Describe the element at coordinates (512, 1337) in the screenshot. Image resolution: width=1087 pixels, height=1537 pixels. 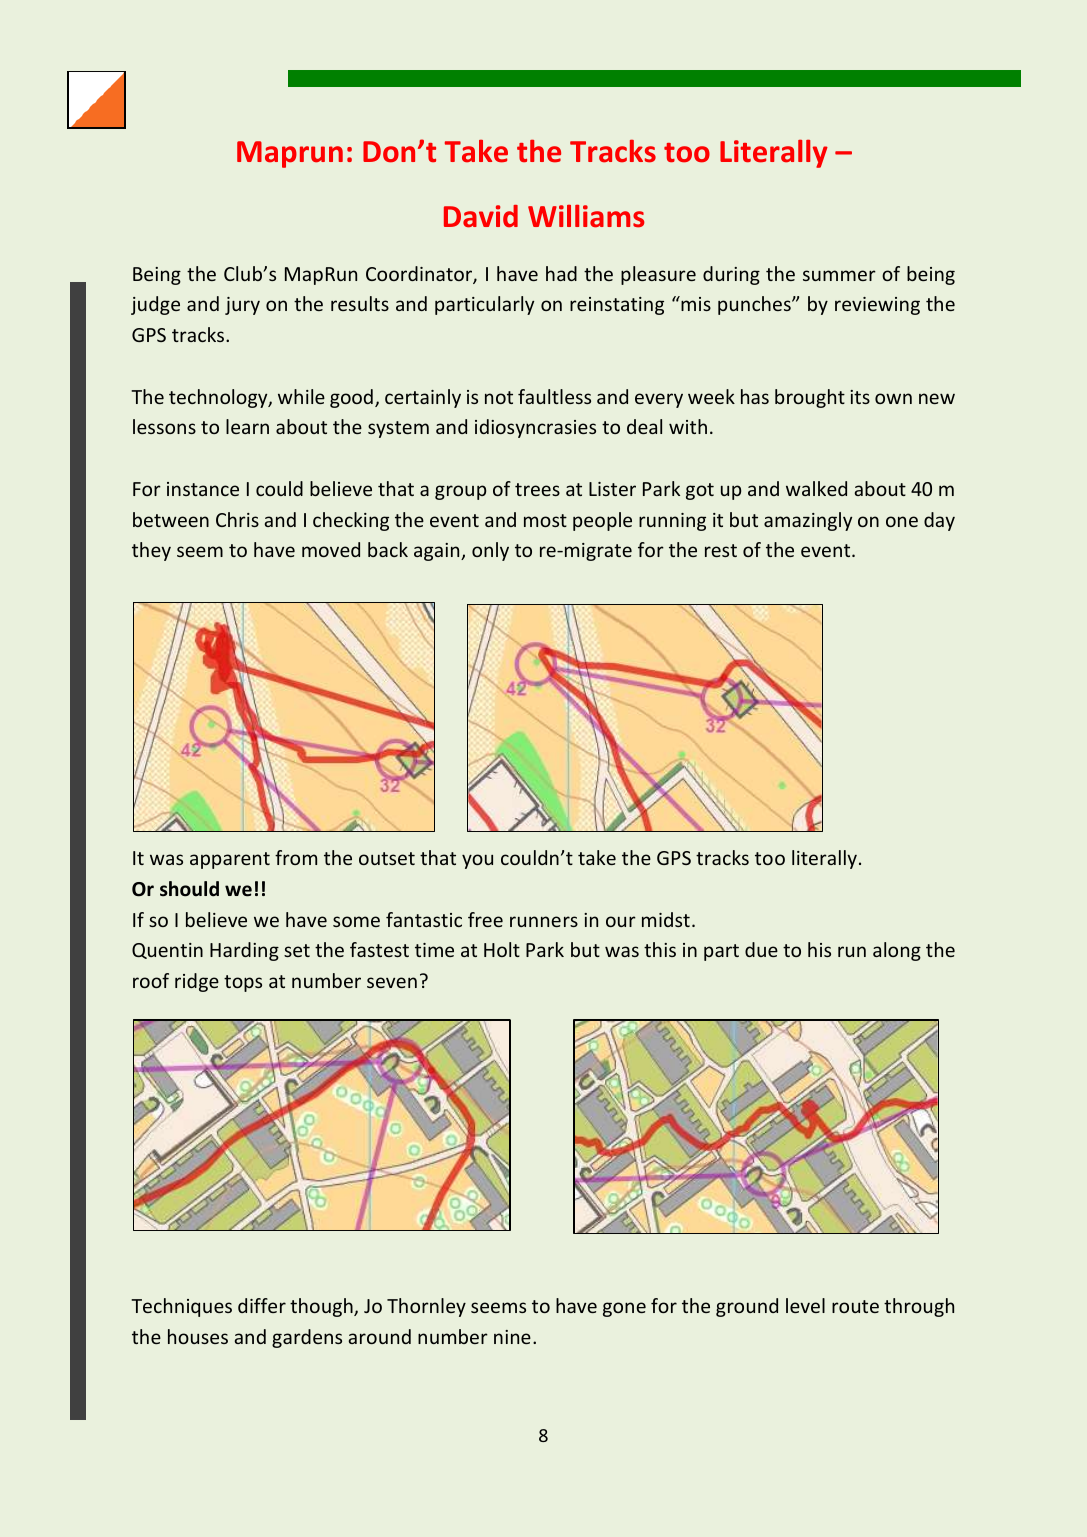
I see `nine` at that location.
